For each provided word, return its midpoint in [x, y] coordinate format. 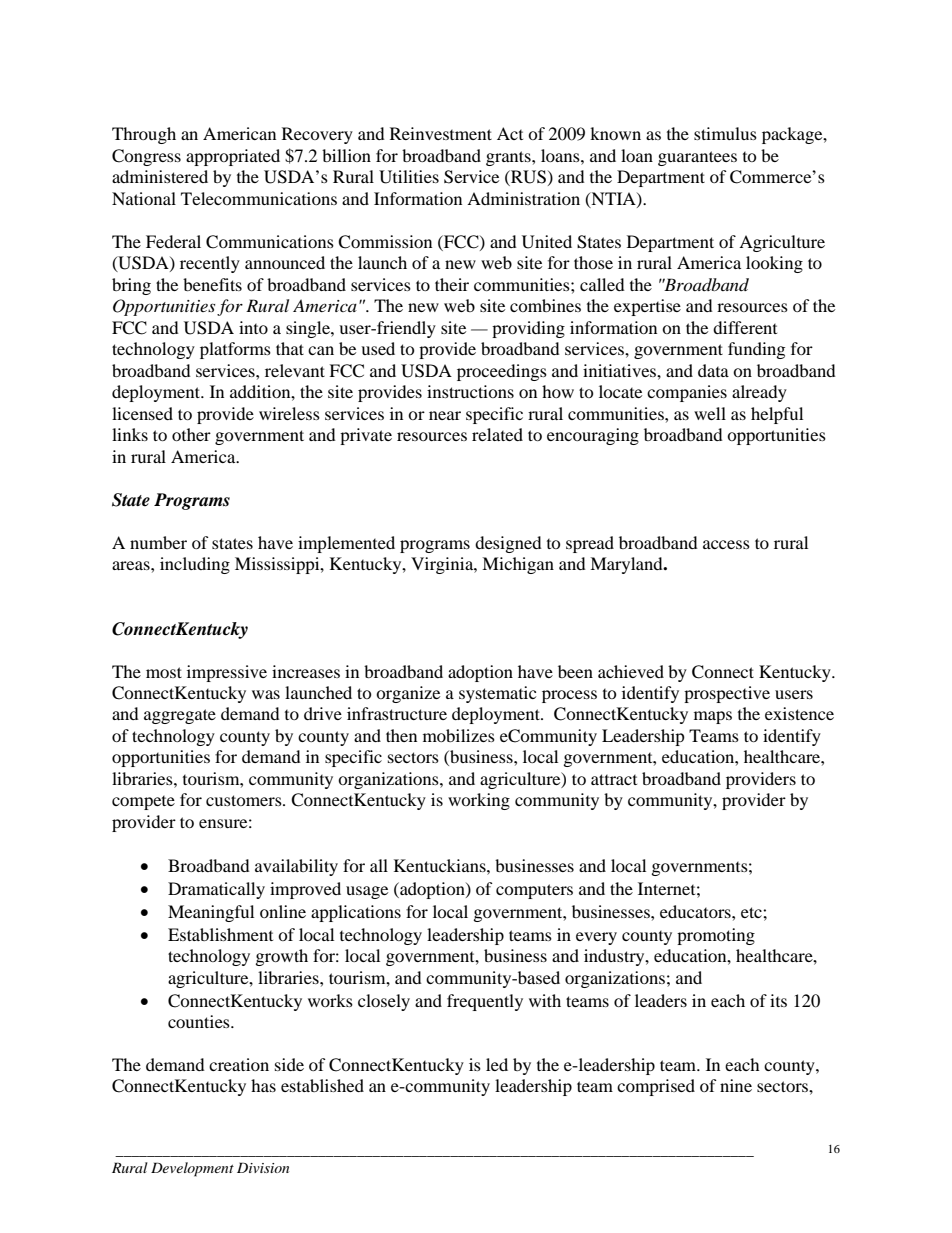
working [479, 801]
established [322, 1085]
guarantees [697, 158]
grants [509, 158]
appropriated [233, 157]
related [497, 434]
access [726, 544]
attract [614, 779]
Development [192, 1169]
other [191, 434]
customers [245, 800]
